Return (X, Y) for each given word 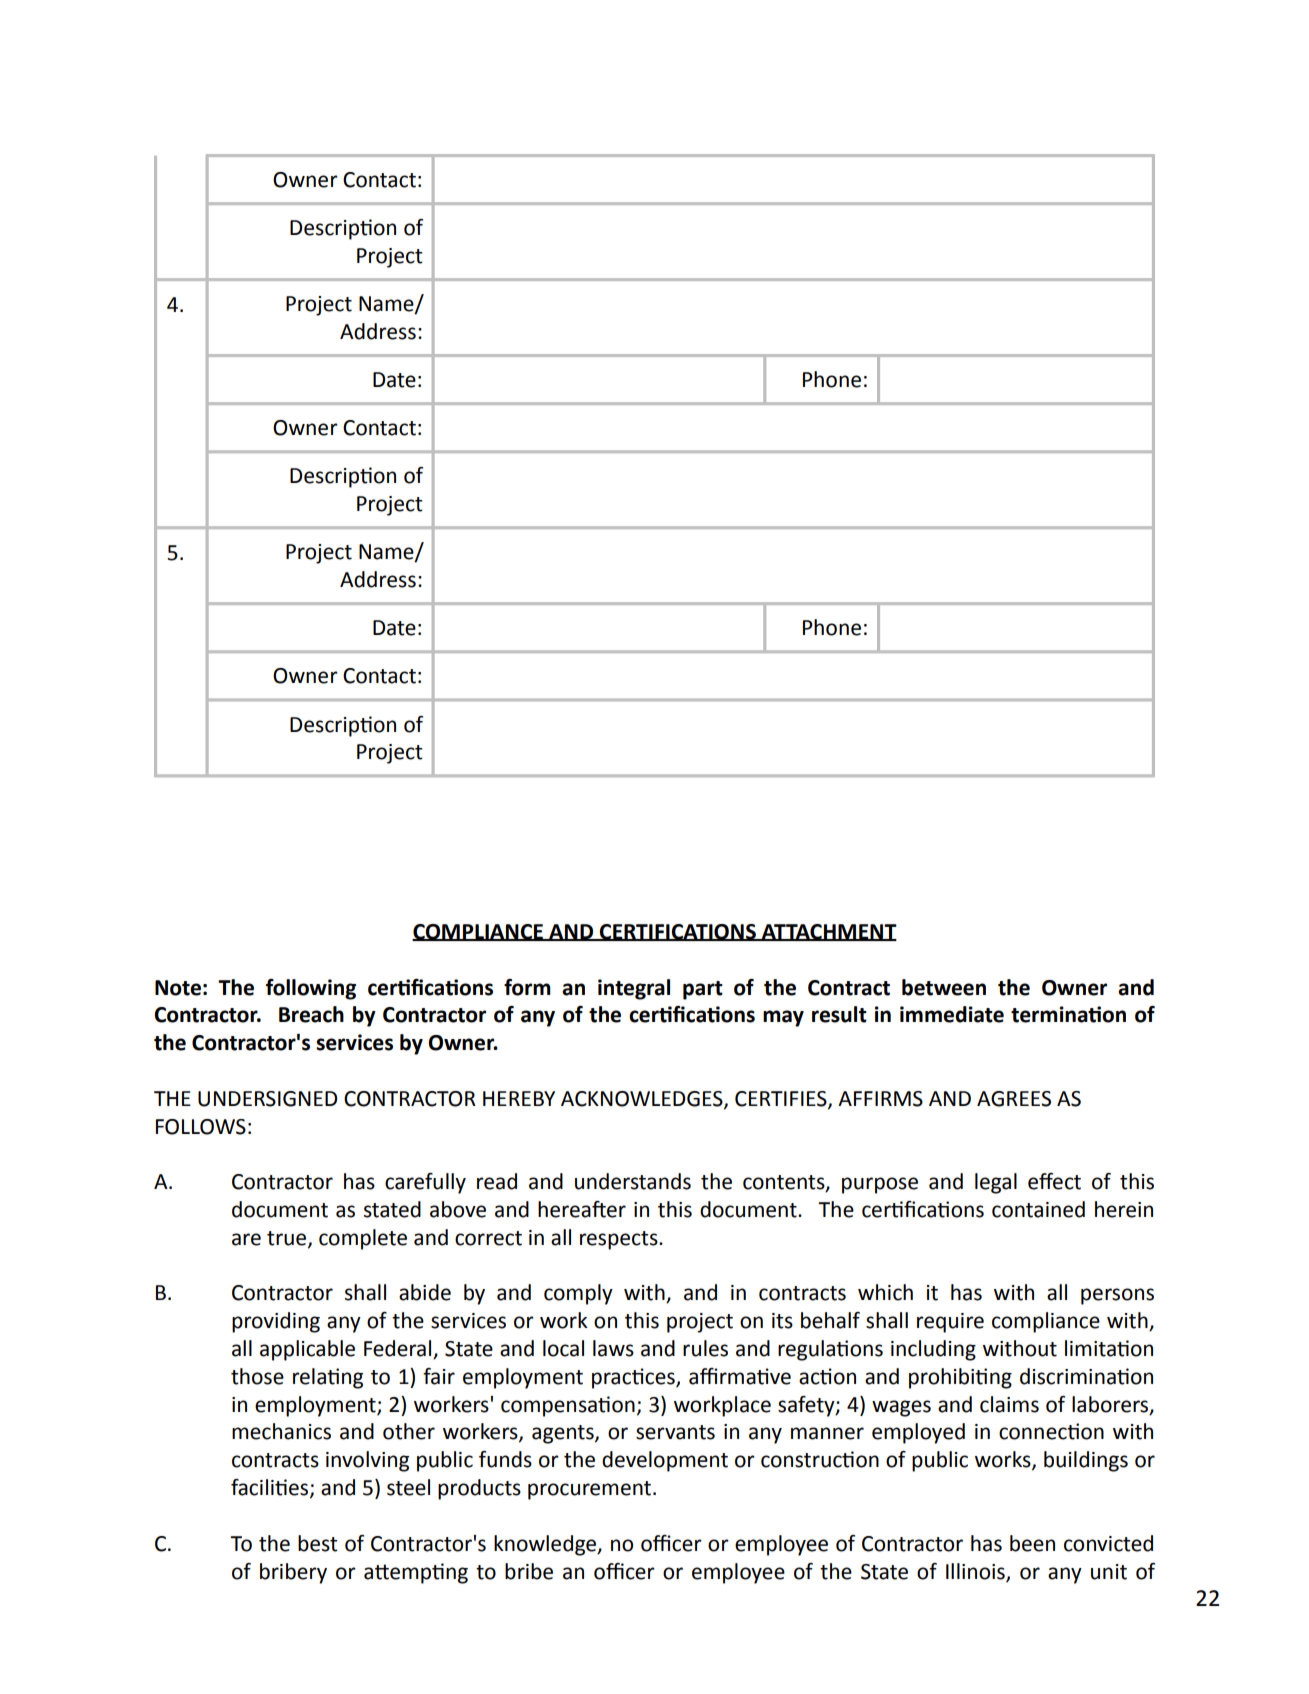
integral (634, 989)
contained (1038, 1209)
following (311, 989)
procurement (591, 1490)
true (288, 1239)
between (944, 987)
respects (620, 1240)
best (318, 1543)
